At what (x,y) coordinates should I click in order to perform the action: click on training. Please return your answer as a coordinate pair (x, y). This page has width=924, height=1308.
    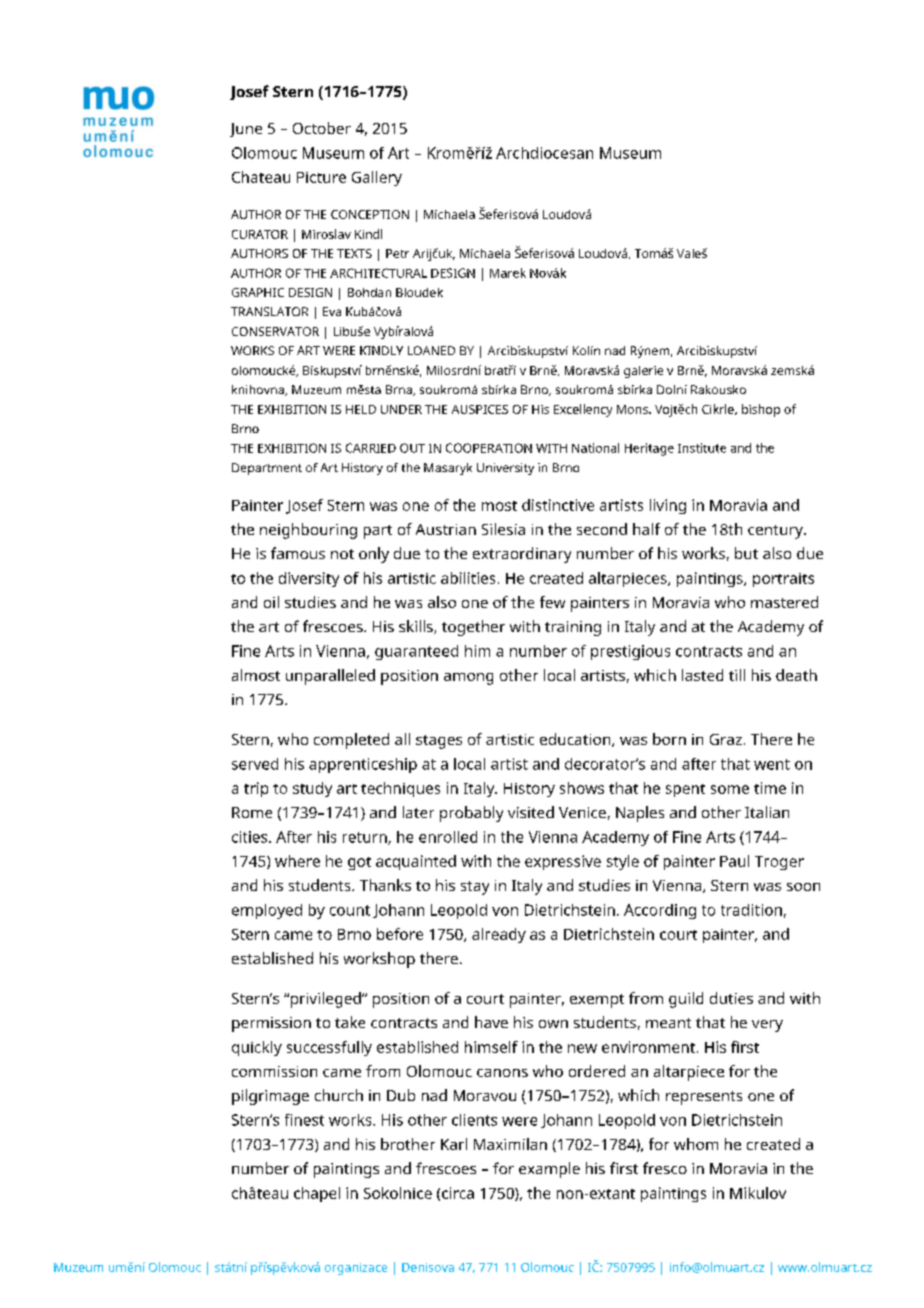
    Looking at the image, I should click on (573, 628).
